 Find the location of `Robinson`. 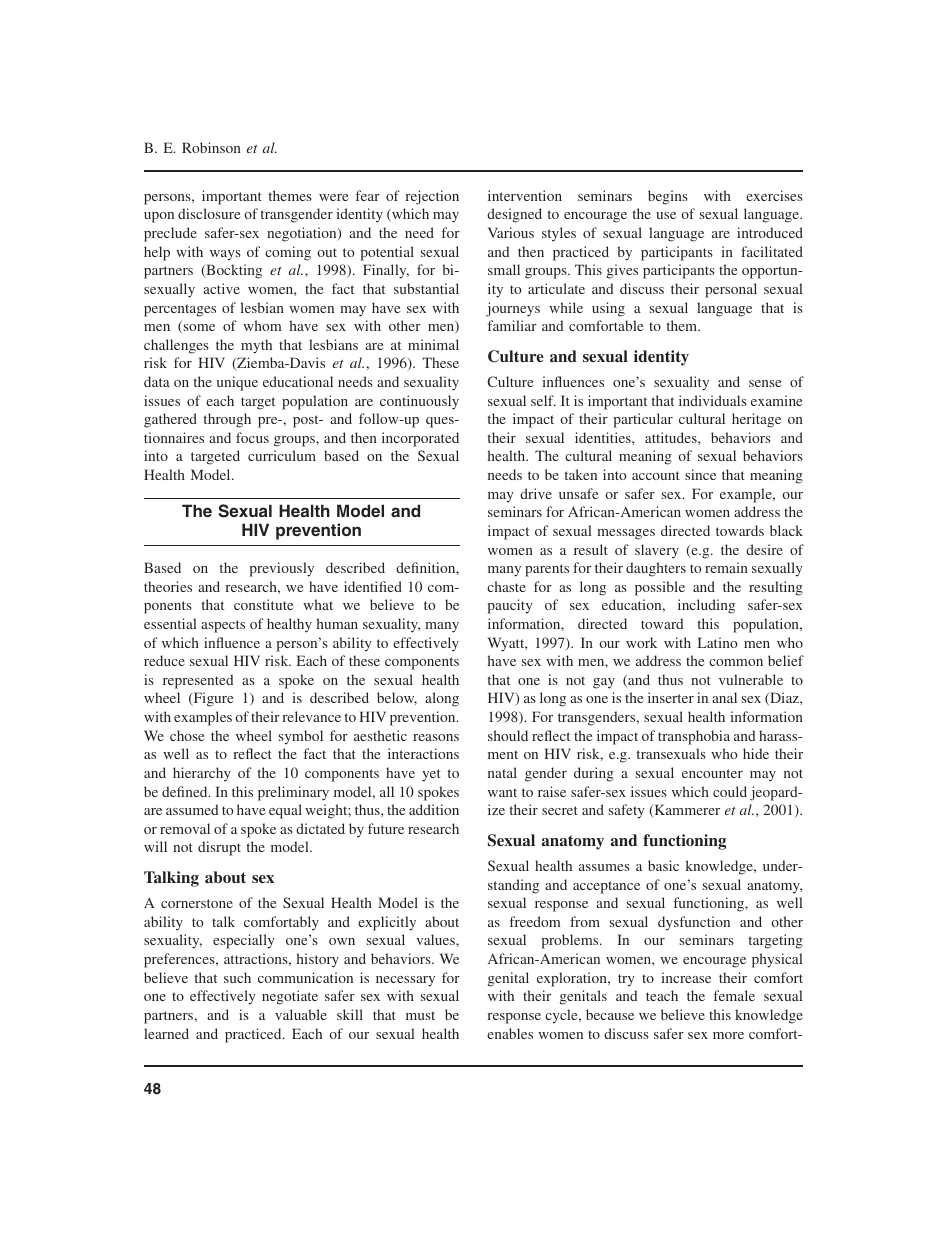

Robinson is located at coordinates (211, 147).
